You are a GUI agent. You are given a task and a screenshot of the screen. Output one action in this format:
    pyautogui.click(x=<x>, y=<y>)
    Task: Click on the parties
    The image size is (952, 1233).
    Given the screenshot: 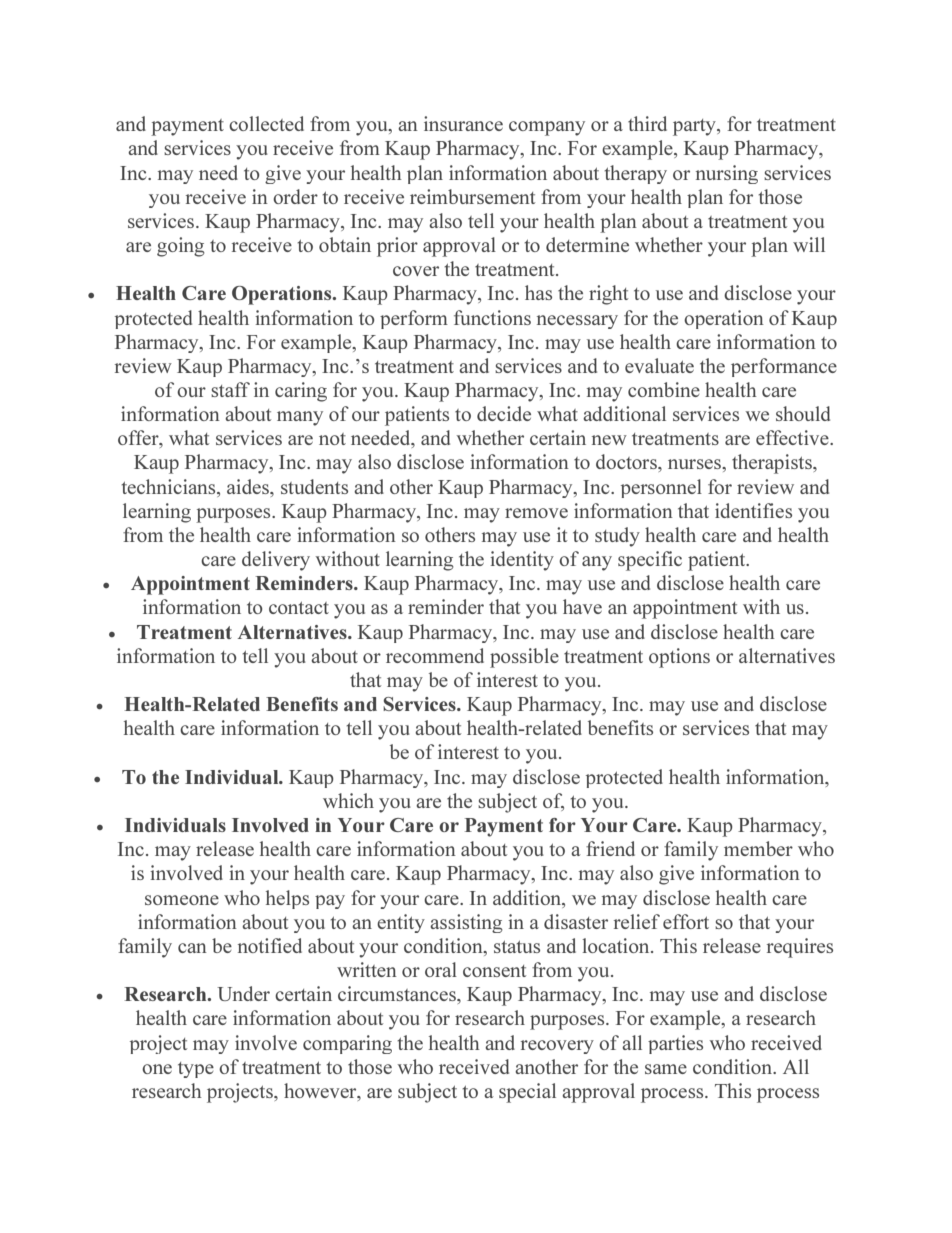 What is the action you would take?
    pyautogui.click(x=675, y=1044)
